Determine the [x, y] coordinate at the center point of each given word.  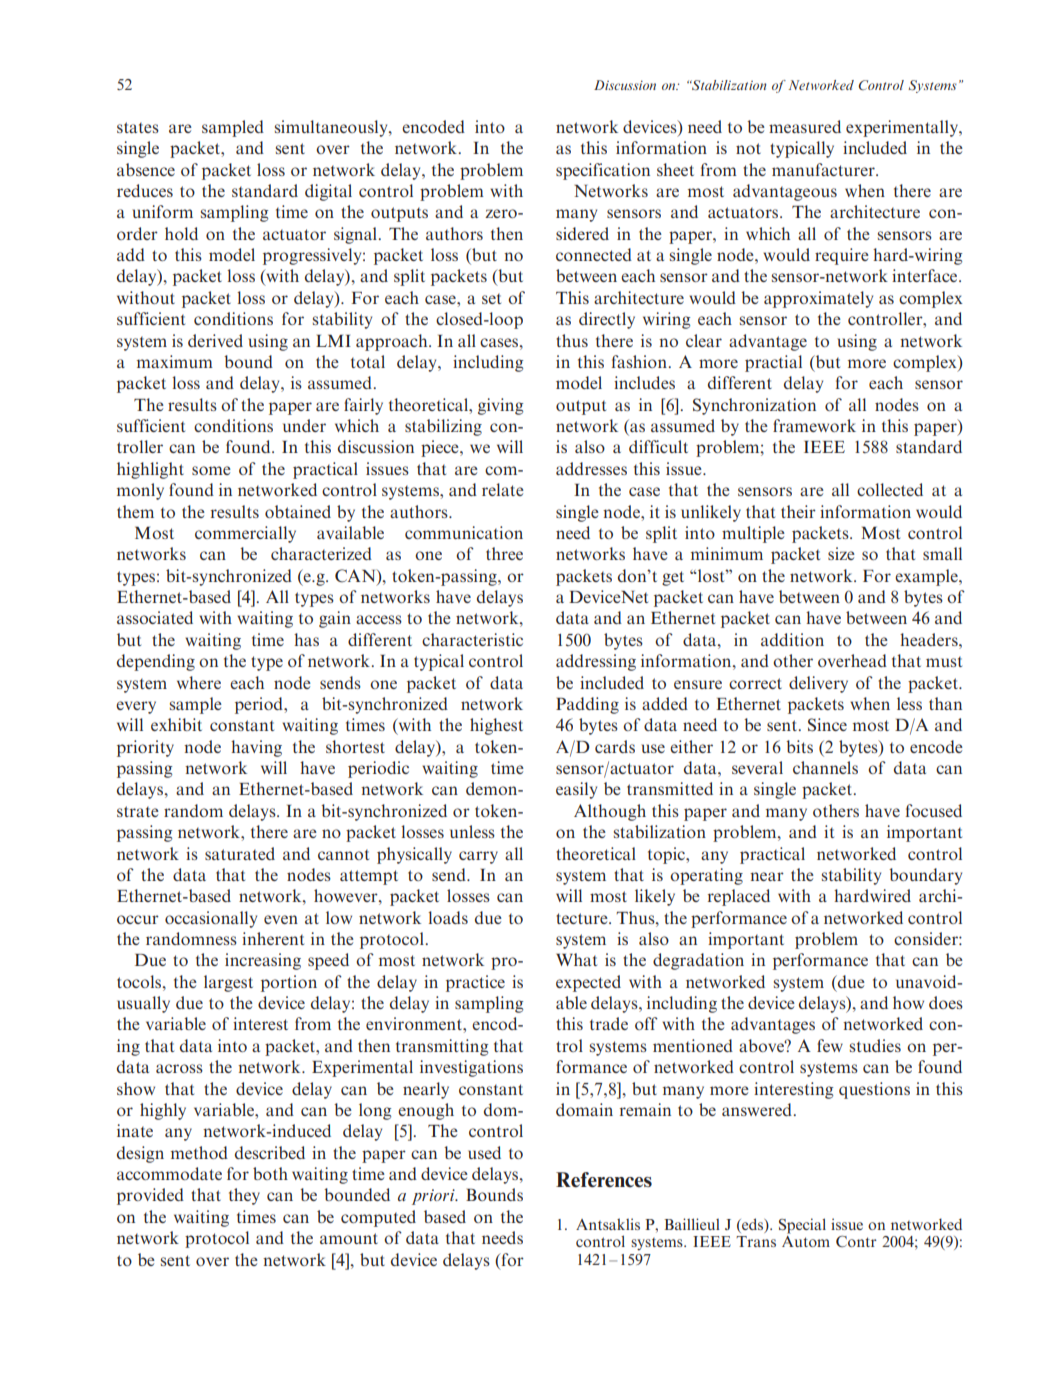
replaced [739, 897]
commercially [245, 534]
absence [146, 169]
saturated [240, 853]
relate [503, 489]
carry [478, 857]
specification [603, 171]
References [604, 1180]
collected [890, 489]
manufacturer [824, 169]
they [244, 1196]
